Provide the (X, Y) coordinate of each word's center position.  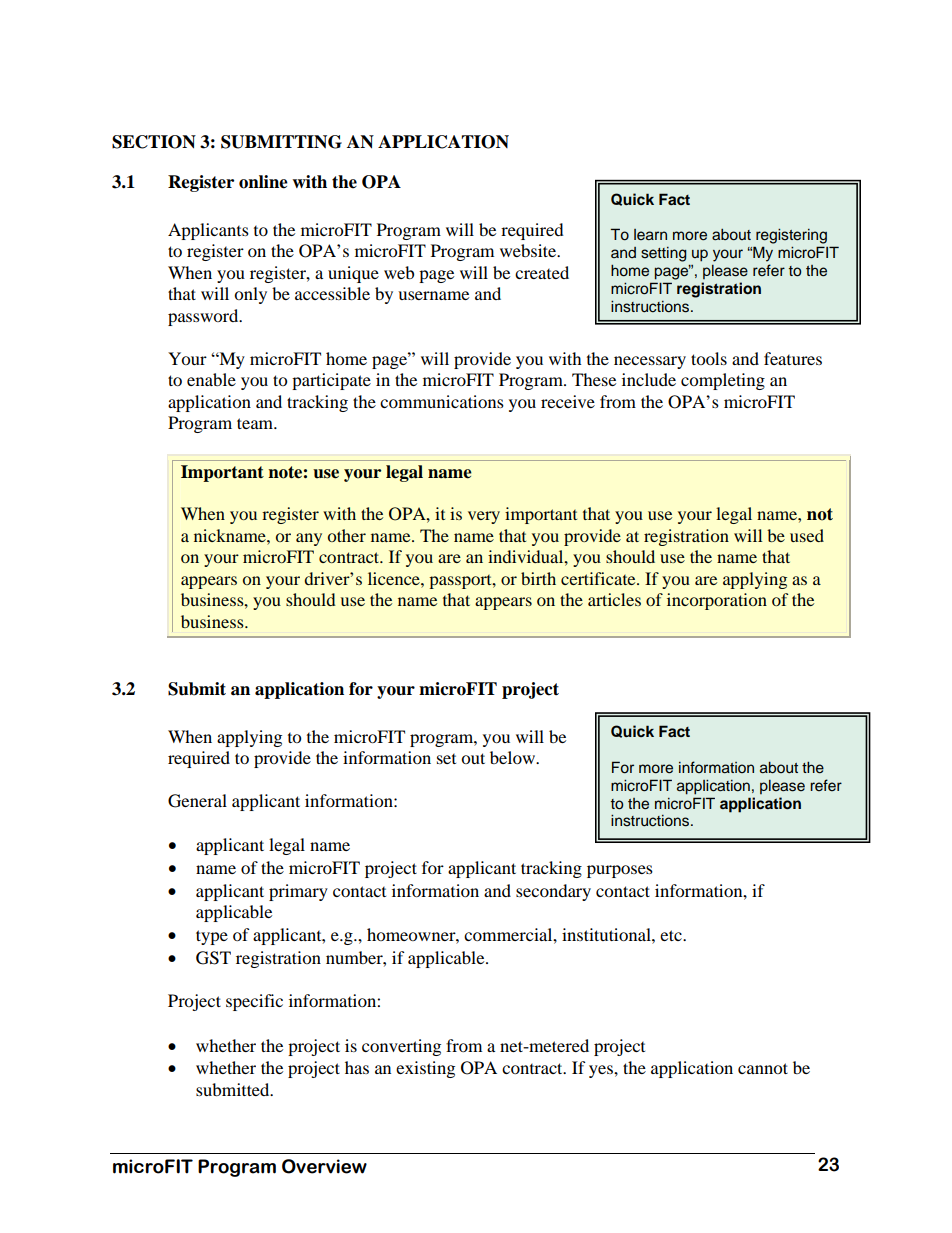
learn (650, 234)
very (484, 517)
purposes (620, 871)
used (807, 535)
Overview (324, 1166)
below (513, 757)
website (529, 250)
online (263, 182)
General (197, 801)
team (256, 423)
